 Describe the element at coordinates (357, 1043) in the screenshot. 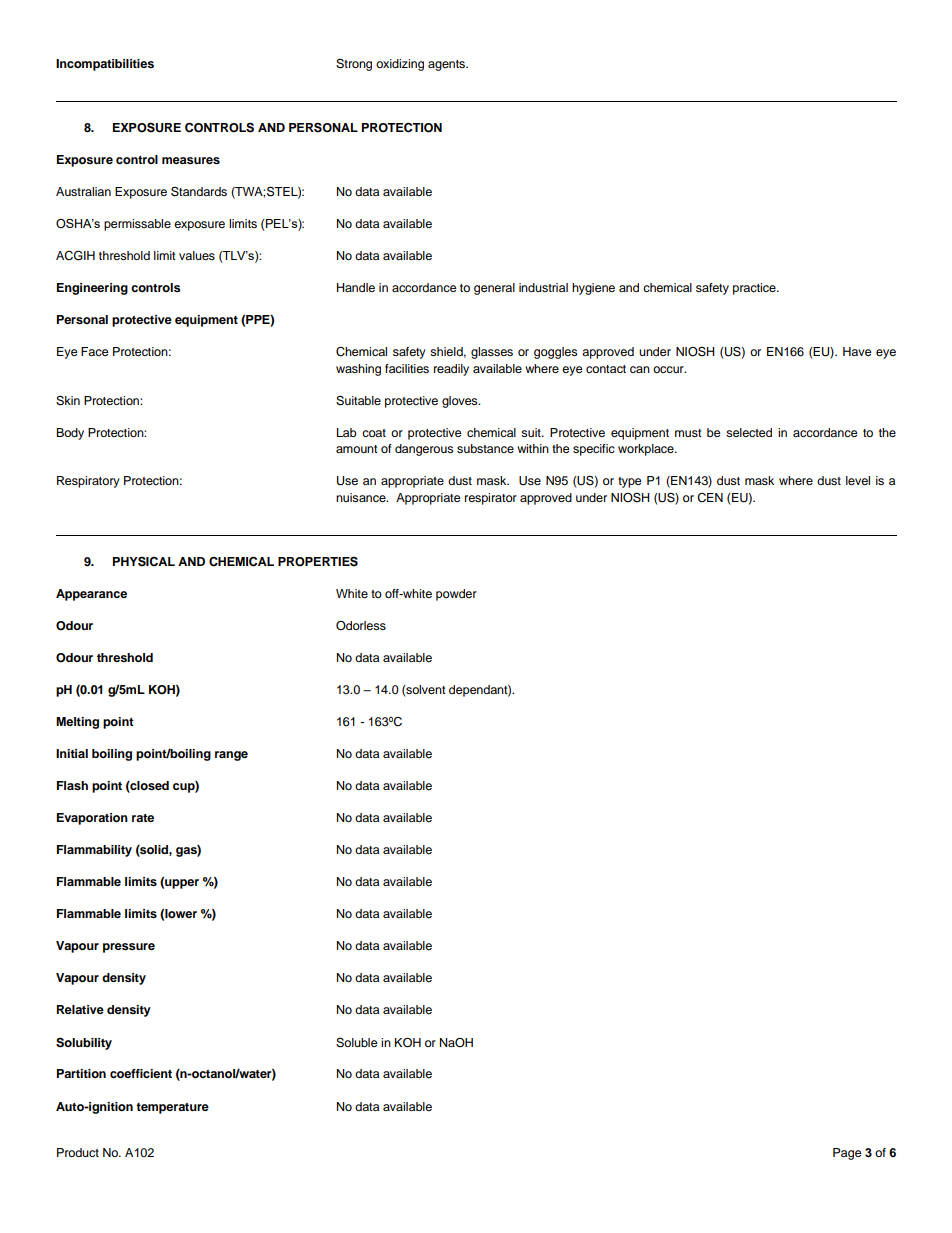

I see `Soluble` at that location.
